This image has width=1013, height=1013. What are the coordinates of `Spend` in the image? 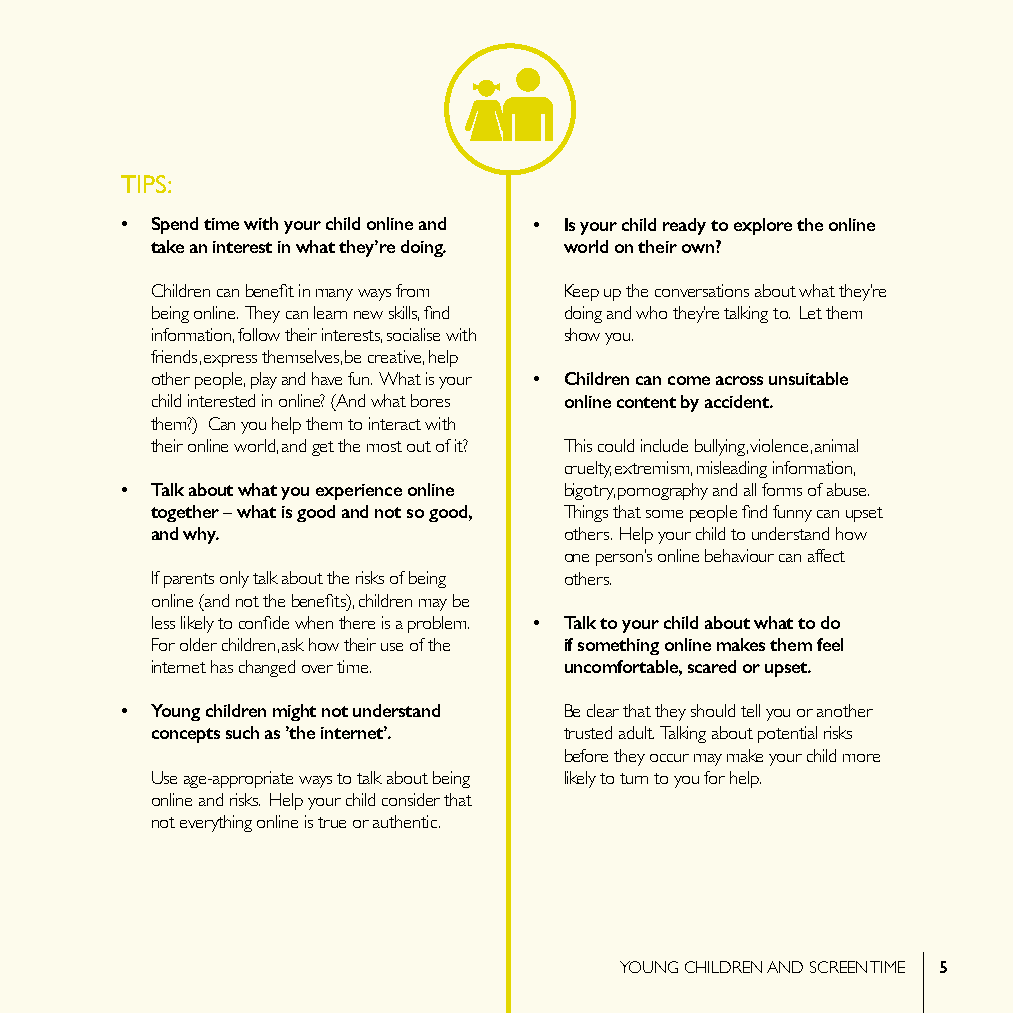 It's located at (175, 225).
